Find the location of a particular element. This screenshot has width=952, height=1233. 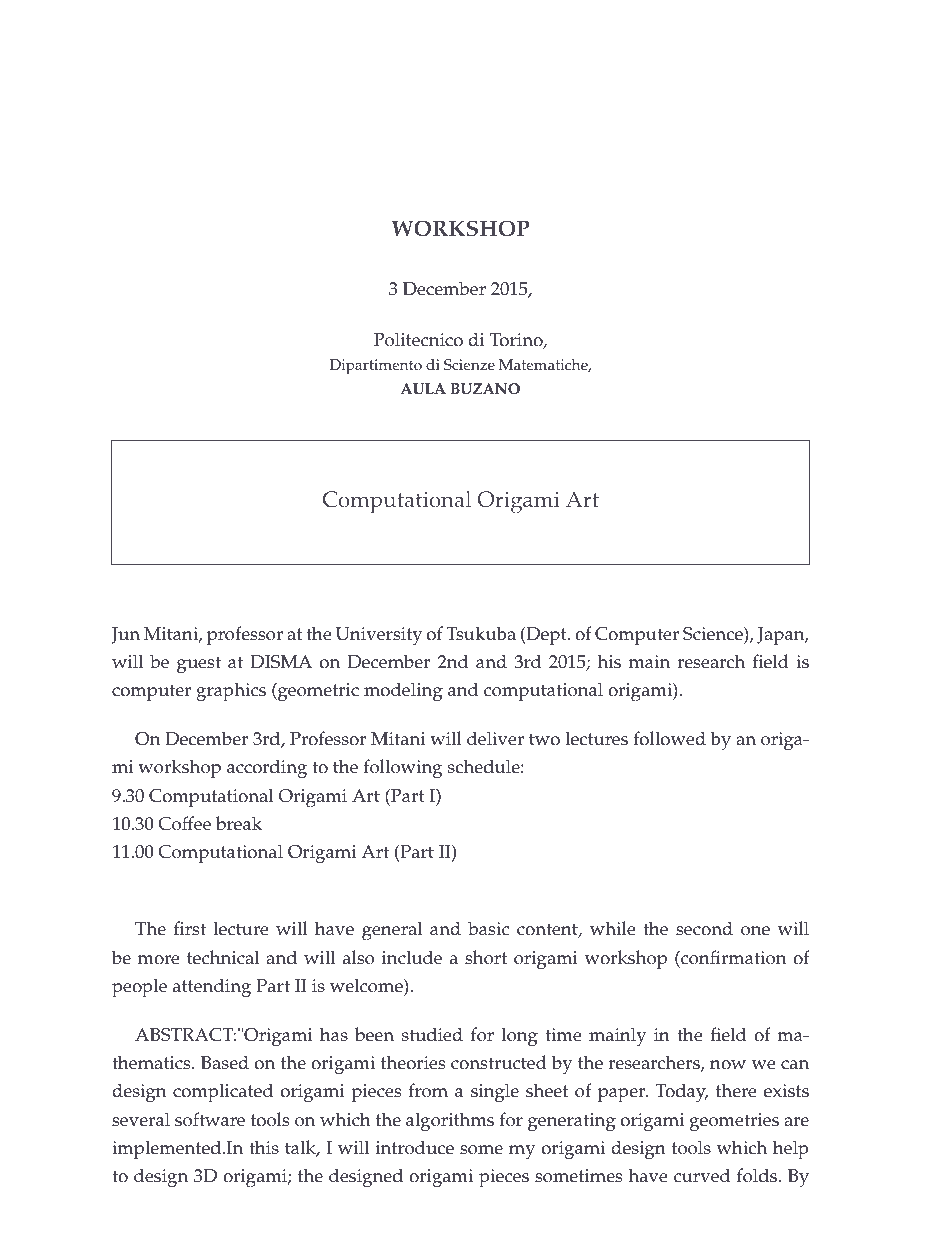

modeling is located at coordinates (403, 692).
